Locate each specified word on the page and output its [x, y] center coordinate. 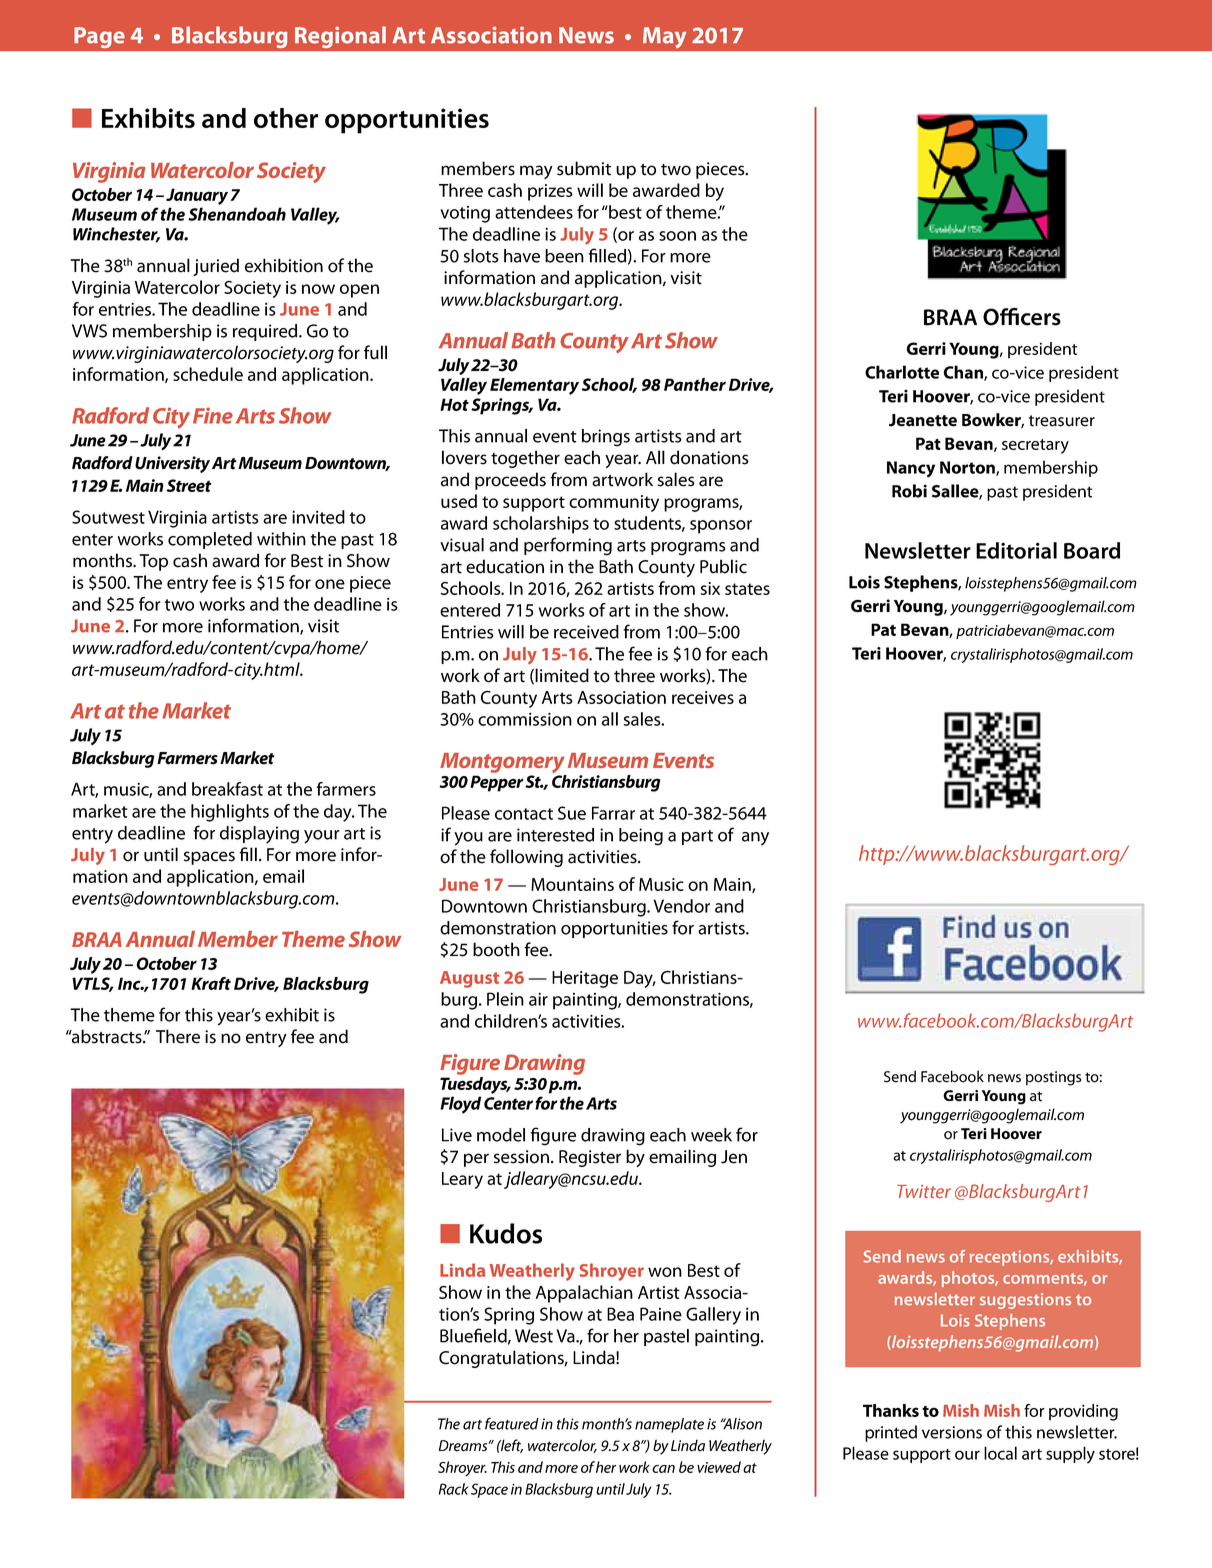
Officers [1022, 316]
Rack [453, 1489]
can [663, 1469]
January [197, 196]
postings [1053, 1078]
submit [584, 168]
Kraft [211, 983]
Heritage [585, 979]
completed [210, 540]
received [586, 632]
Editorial [1016, 550]
